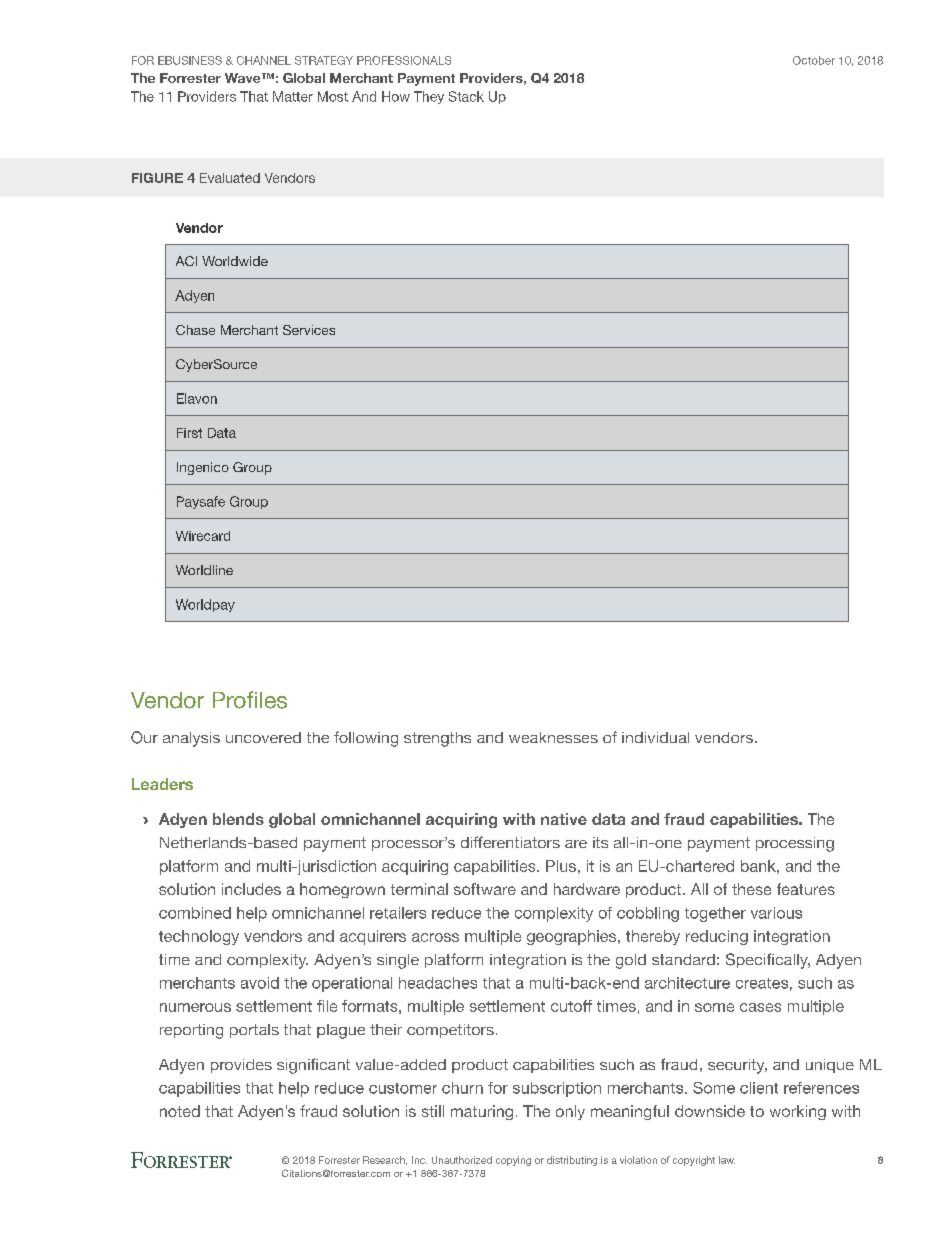 The image size is (952, 1233). I want to click on Wave, so click(244, 78).
